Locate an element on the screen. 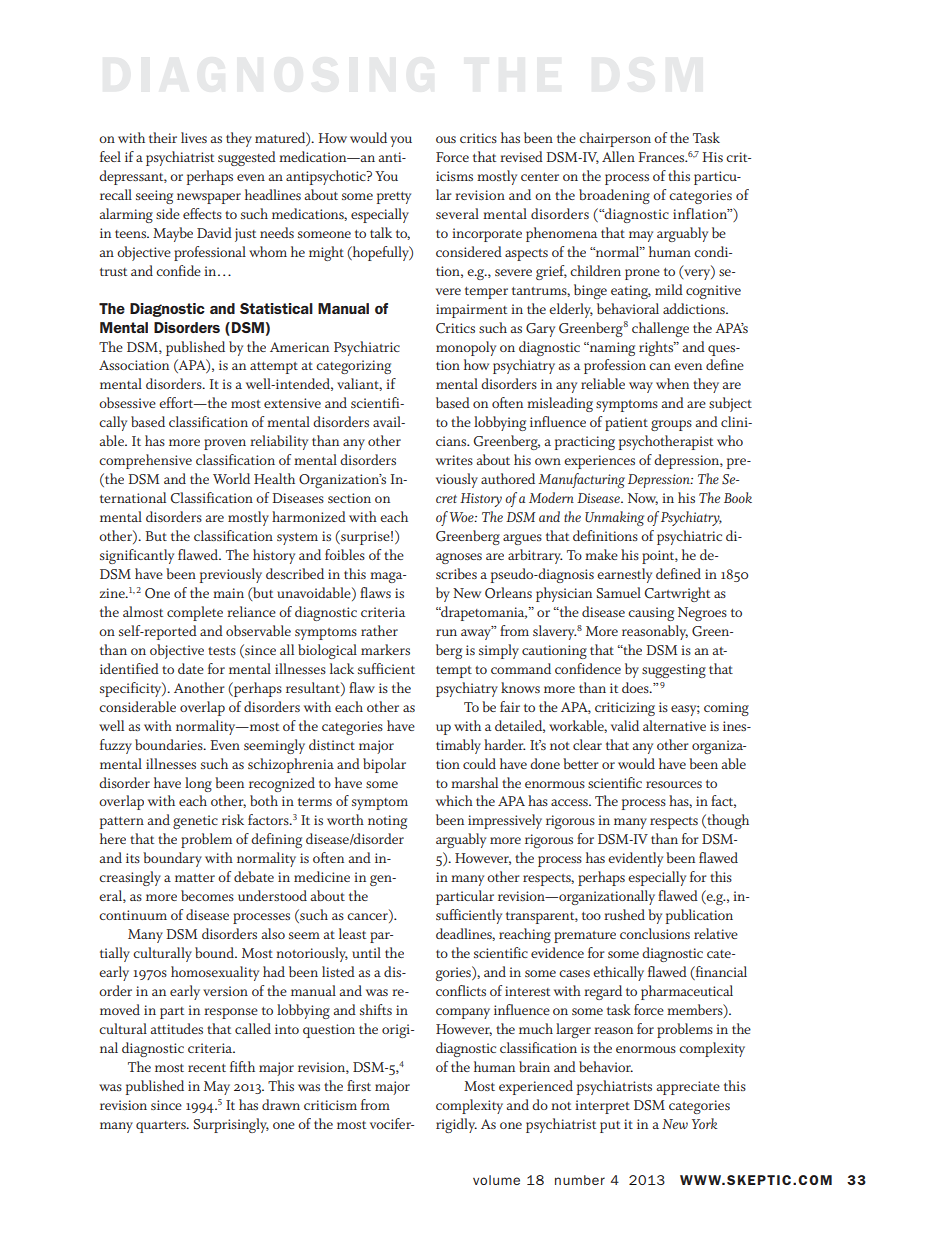  suggesting is located at coordinates (674, 671).
